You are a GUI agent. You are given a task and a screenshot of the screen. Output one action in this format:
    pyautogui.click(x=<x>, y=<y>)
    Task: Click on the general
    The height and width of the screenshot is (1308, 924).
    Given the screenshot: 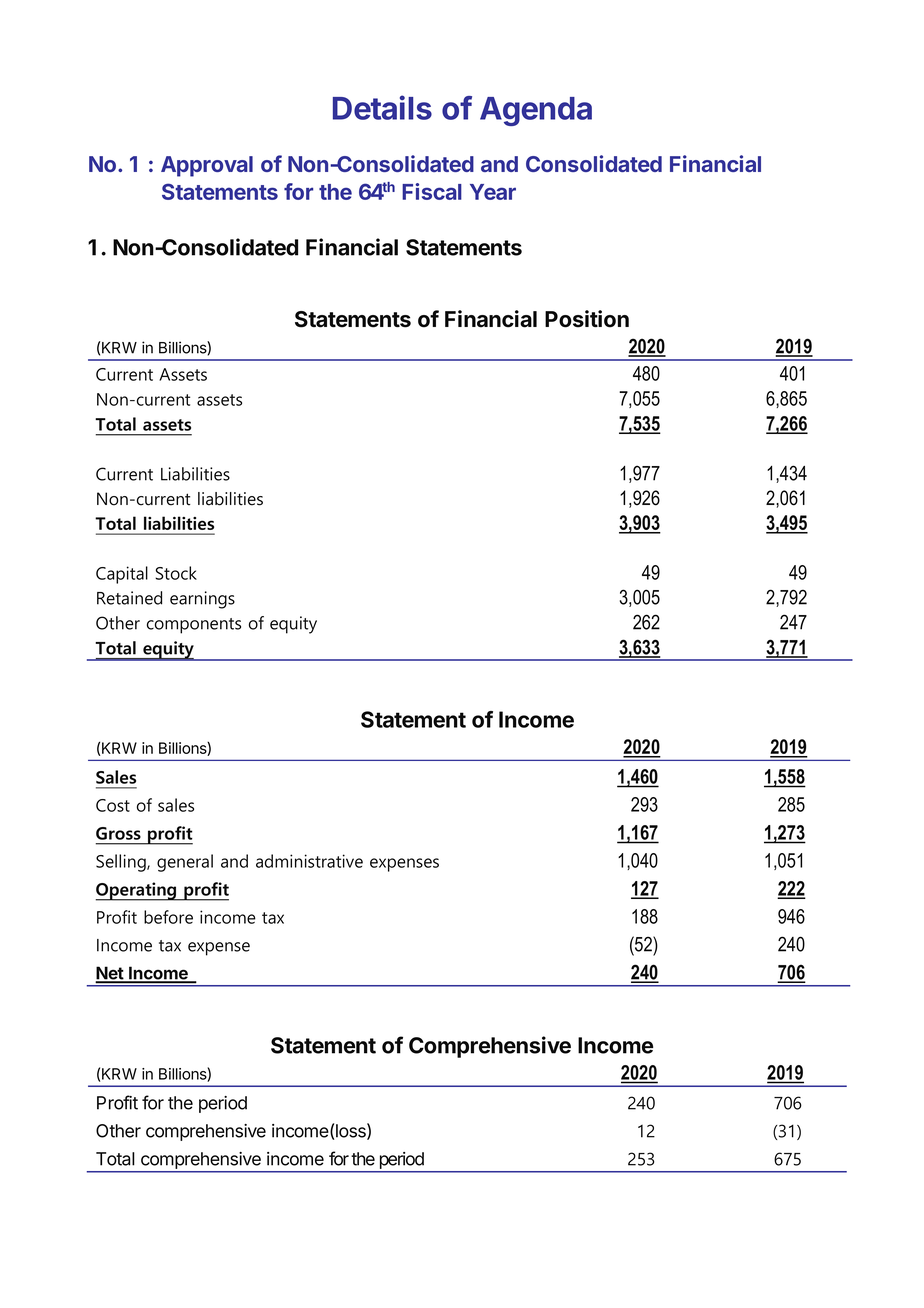 What is the action you would take?
    pyautogui.click(x=185, y=863)
